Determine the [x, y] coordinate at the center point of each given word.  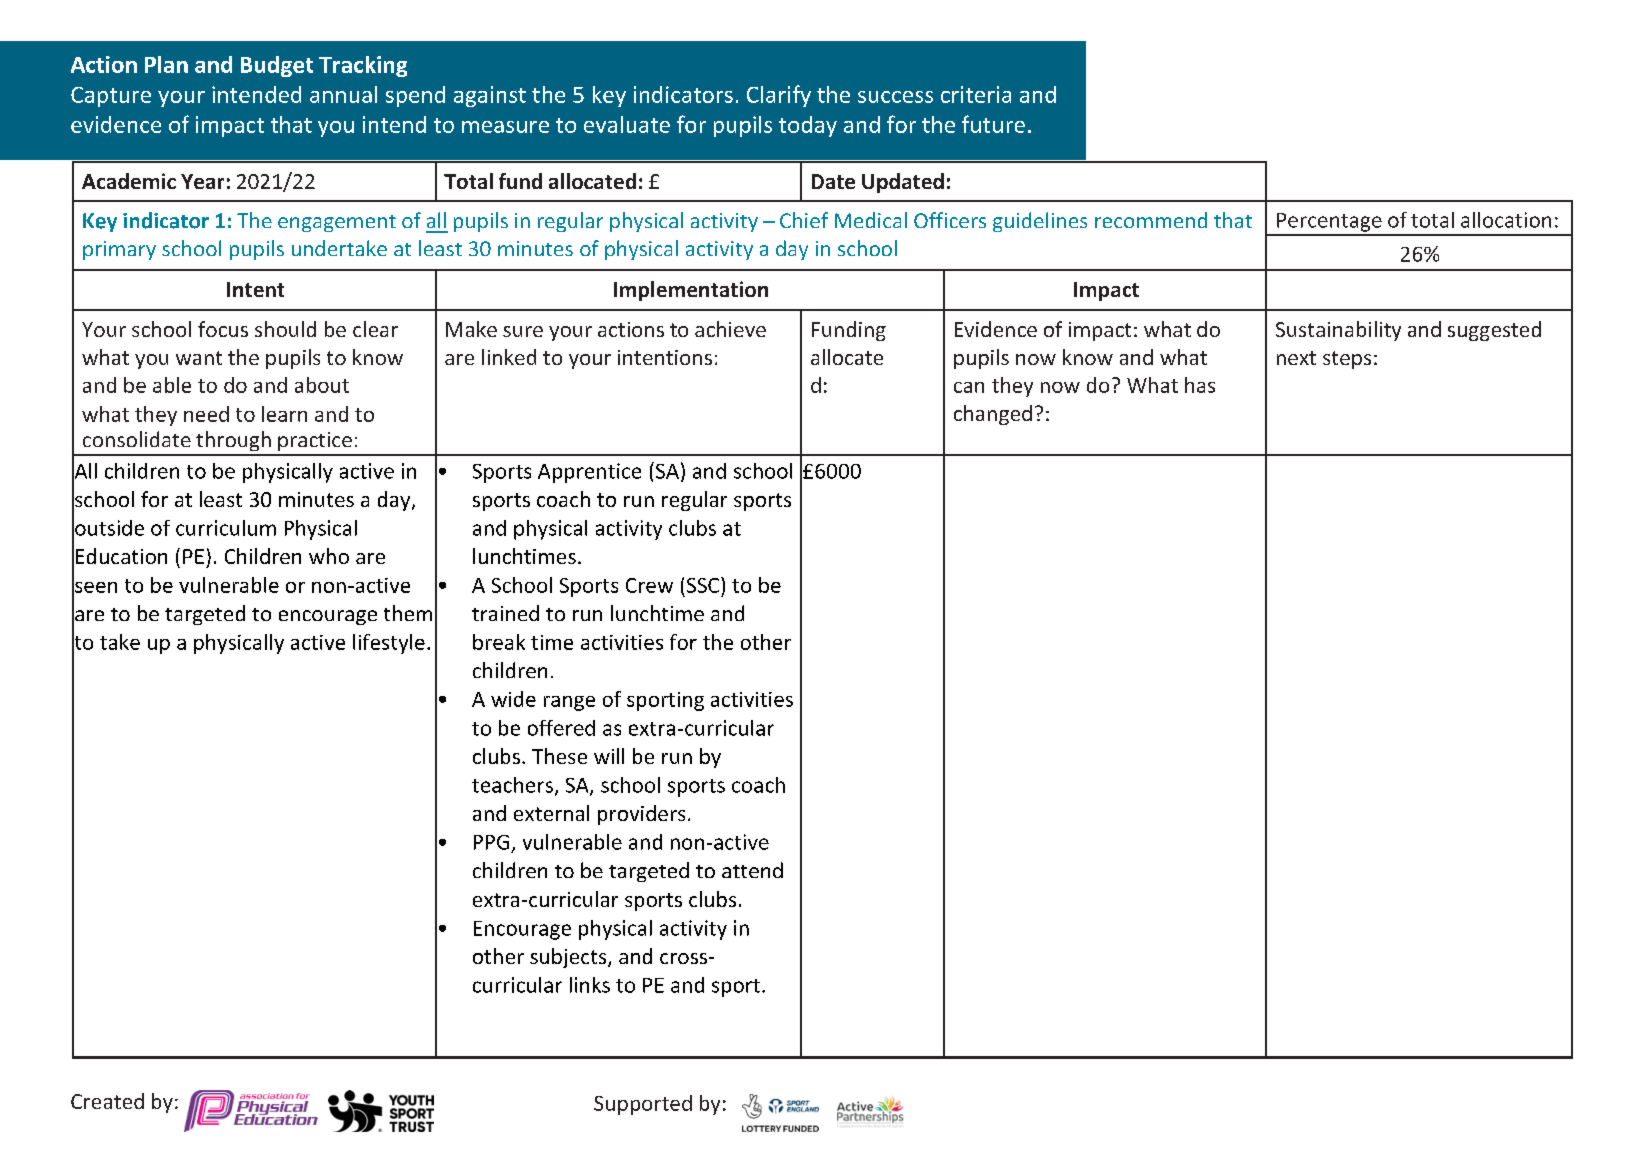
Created [107, 1101]
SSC [704, 585]
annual [343, 94]
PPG [491, 842]
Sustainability [1338, 331]
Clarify [779, 96]
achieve [730, 329]
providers [641, 815]
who [329, 556]
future [993, 124]
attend [752, 870]
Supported [643, 1105]
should [285, 329]
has [1200, 385]
